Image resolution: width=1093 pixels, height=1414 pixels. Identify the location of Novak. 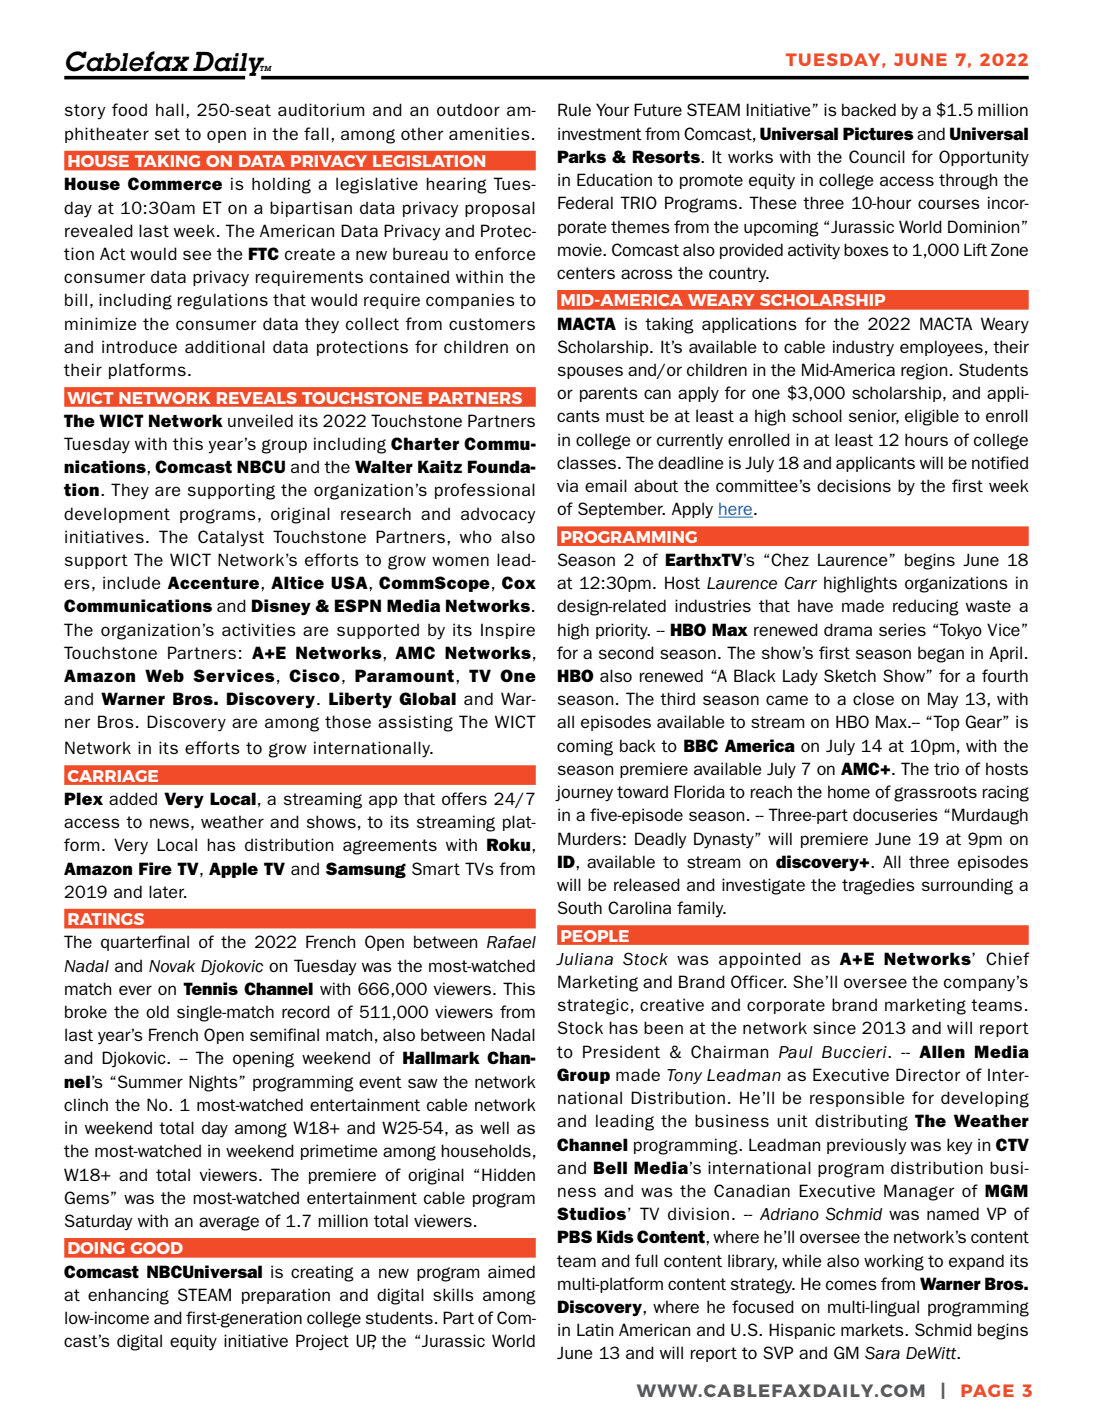
(172, 966).
